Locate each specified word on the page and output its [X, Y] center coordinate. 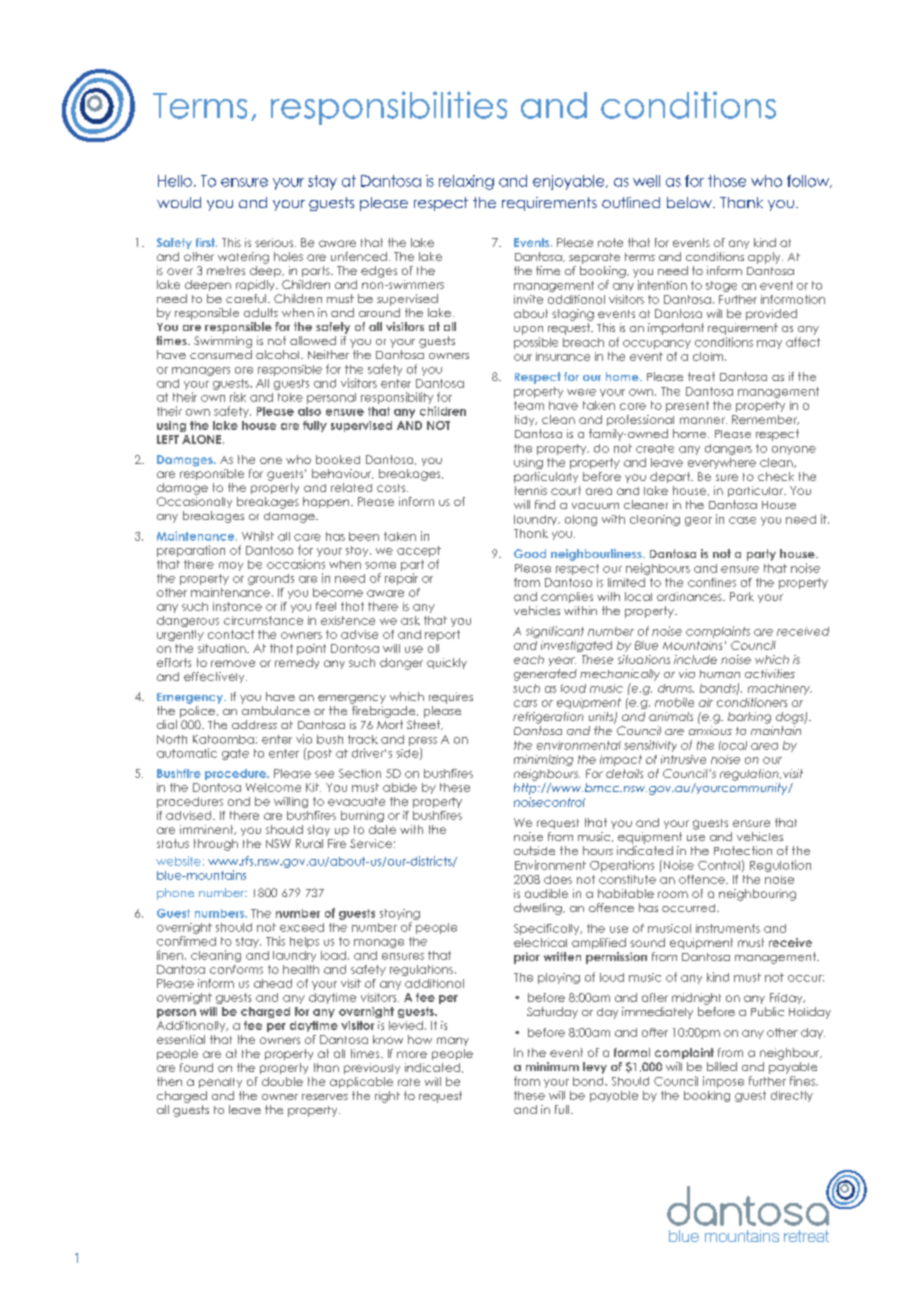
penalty [220, 1083]
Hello [175, 181]
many [453, 1041]
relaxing [466, 182]
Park [742, 596]
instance [237, 606]
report [442, 635]
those [727, 181]
